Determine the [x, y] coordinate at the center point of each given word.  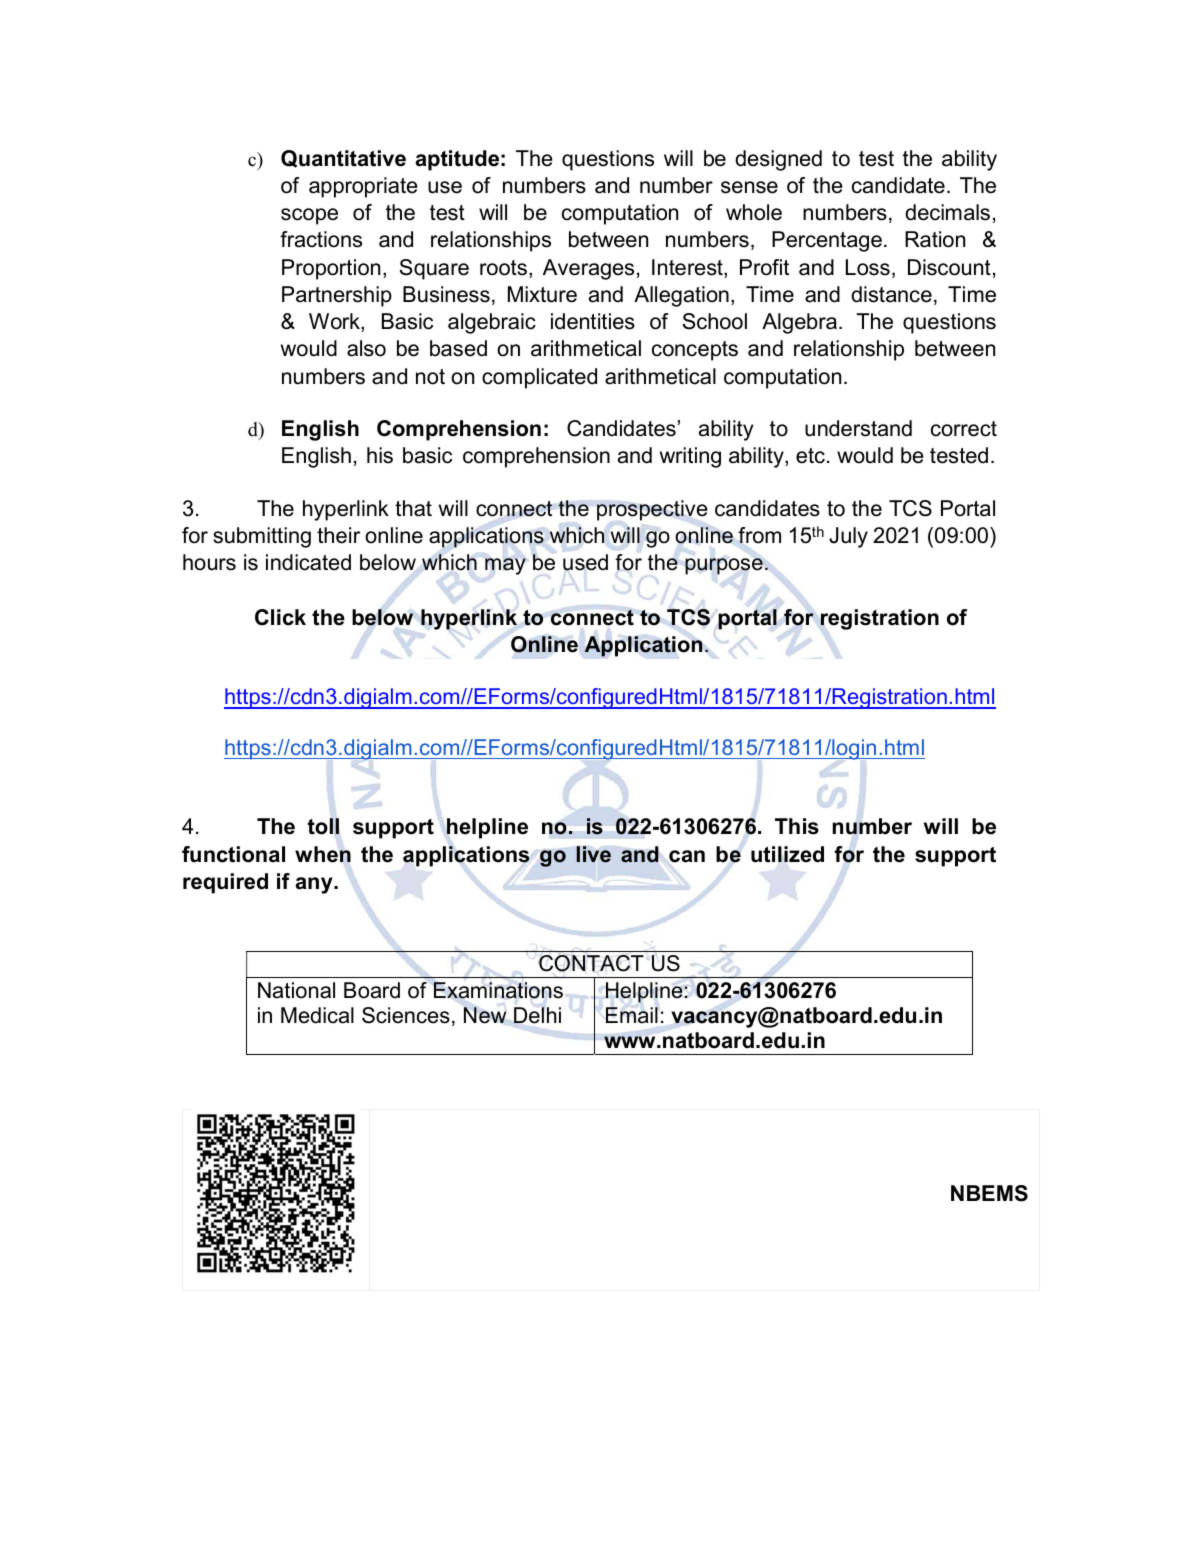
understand [858, 428]
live [593, 854]
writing [690, 457]
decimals [947, 212]
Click [280, 617]
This [797, 826]
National [296, 990]
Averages [588, 269]
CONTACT [591, 963]
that [413, 508]
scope [309, 216]
